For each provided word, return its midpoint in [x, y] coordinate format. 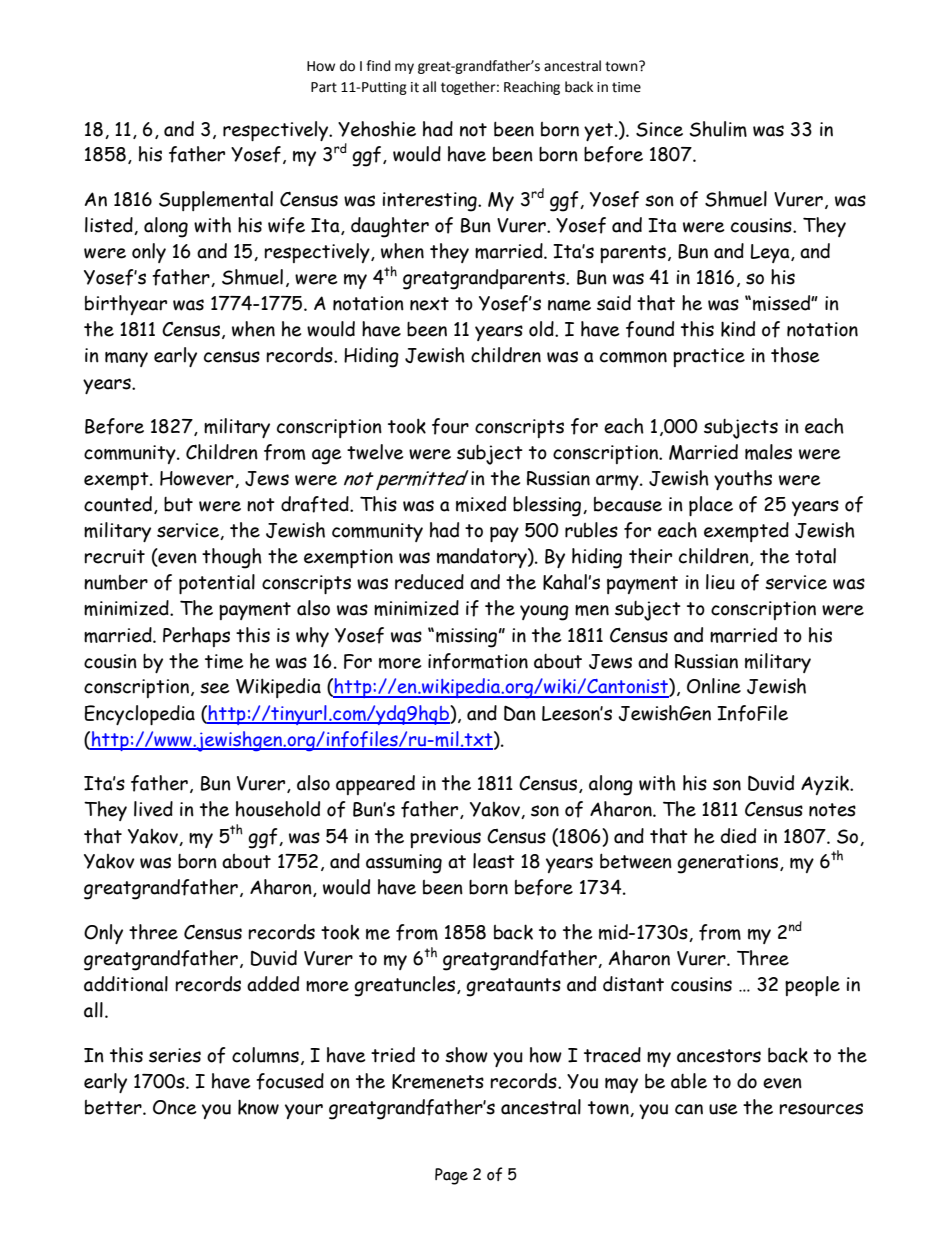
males [768, 452]
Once [174, 1107]
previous [445, 838]
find [378, 66]
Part [324, 87]
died [738, 836]
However [198, 479]
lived [153, 809]
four [450, 426]
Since [659, 129]
